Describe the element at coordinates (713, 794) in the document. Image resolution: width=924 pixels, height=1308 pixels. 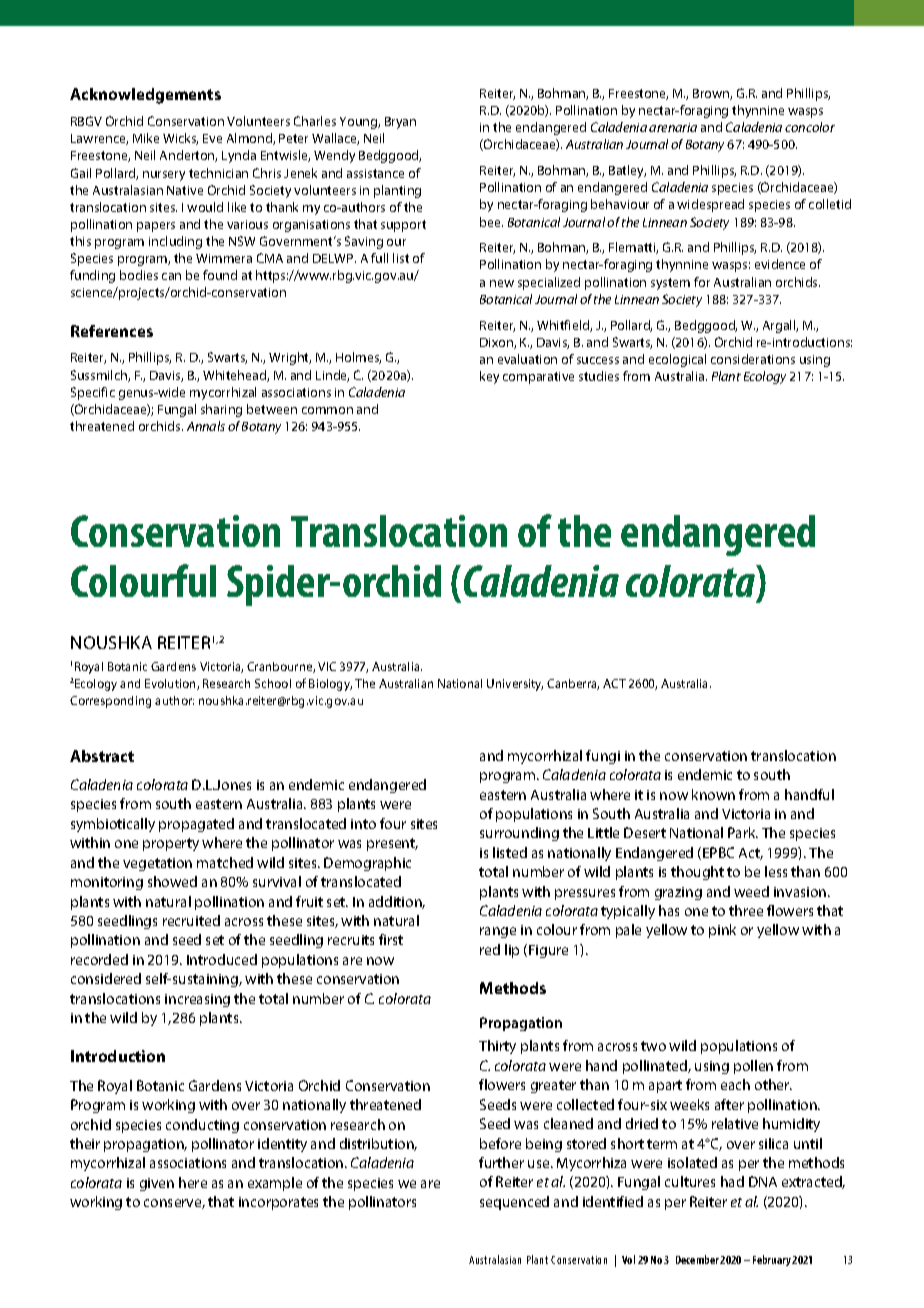
I see `known` at that location.
